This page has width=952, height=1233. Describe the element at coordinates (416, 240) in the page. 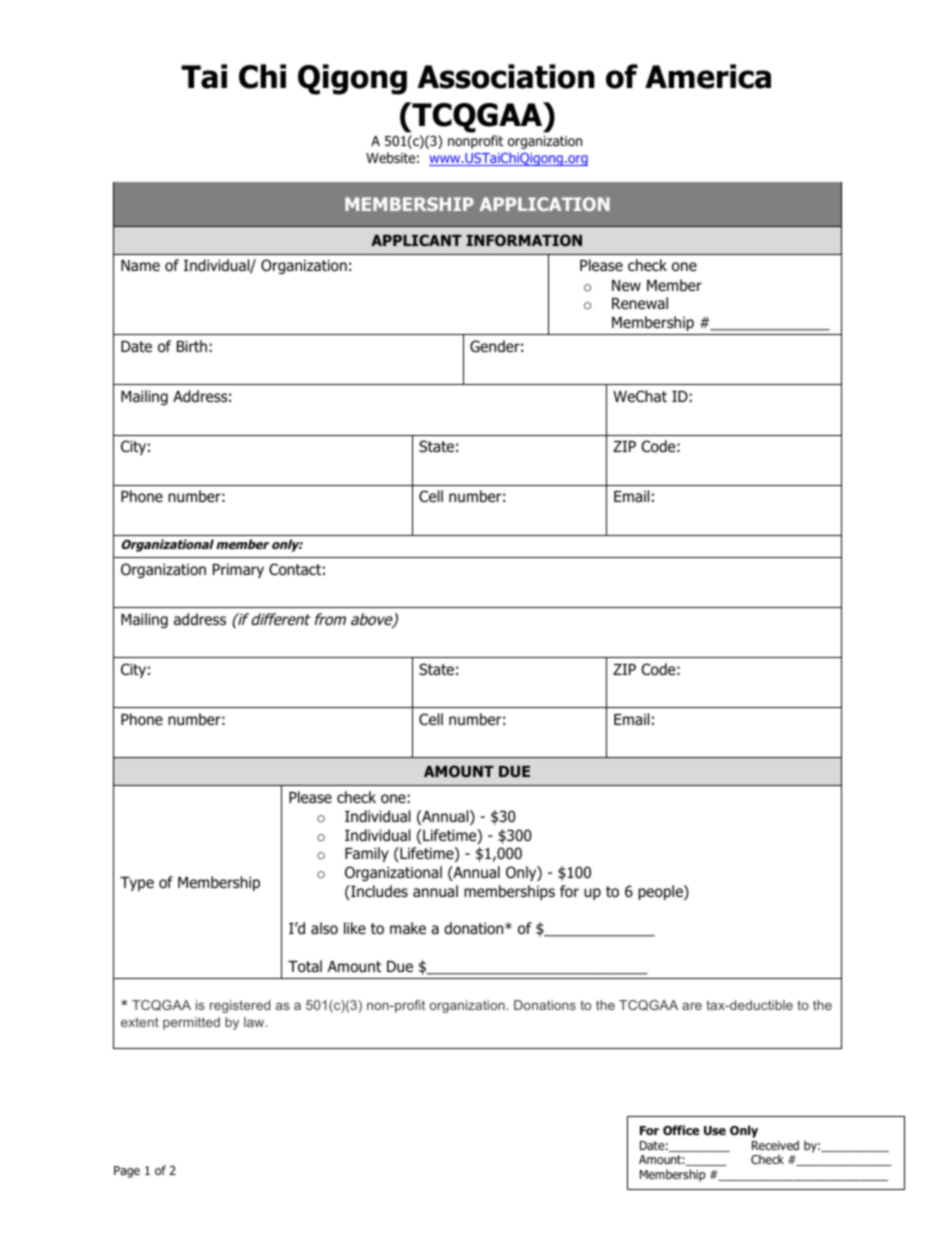

I see `APPLICANT` at that location.
